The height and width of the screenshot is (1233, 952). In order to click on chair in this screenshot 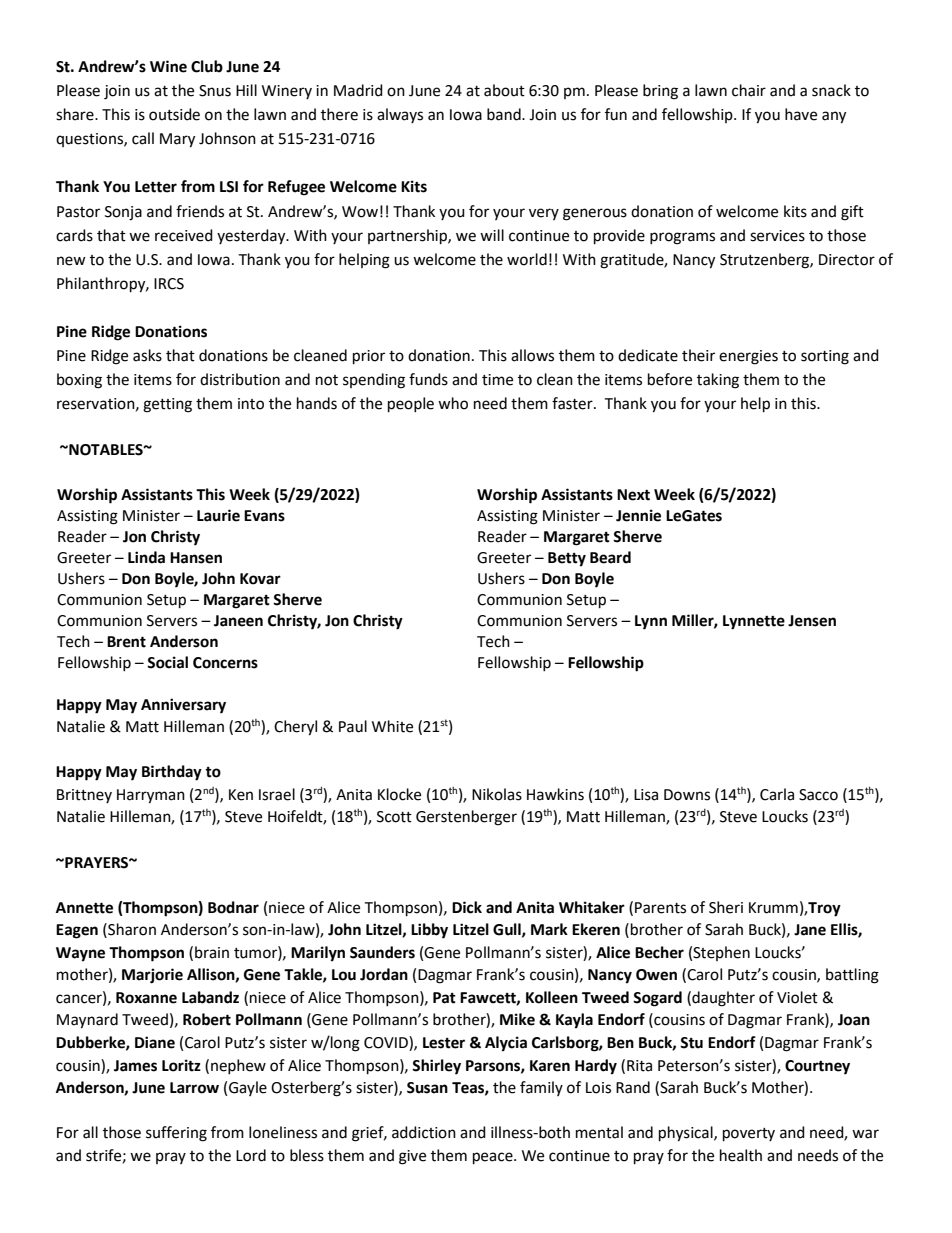, I will do `click(749, 90)`.
